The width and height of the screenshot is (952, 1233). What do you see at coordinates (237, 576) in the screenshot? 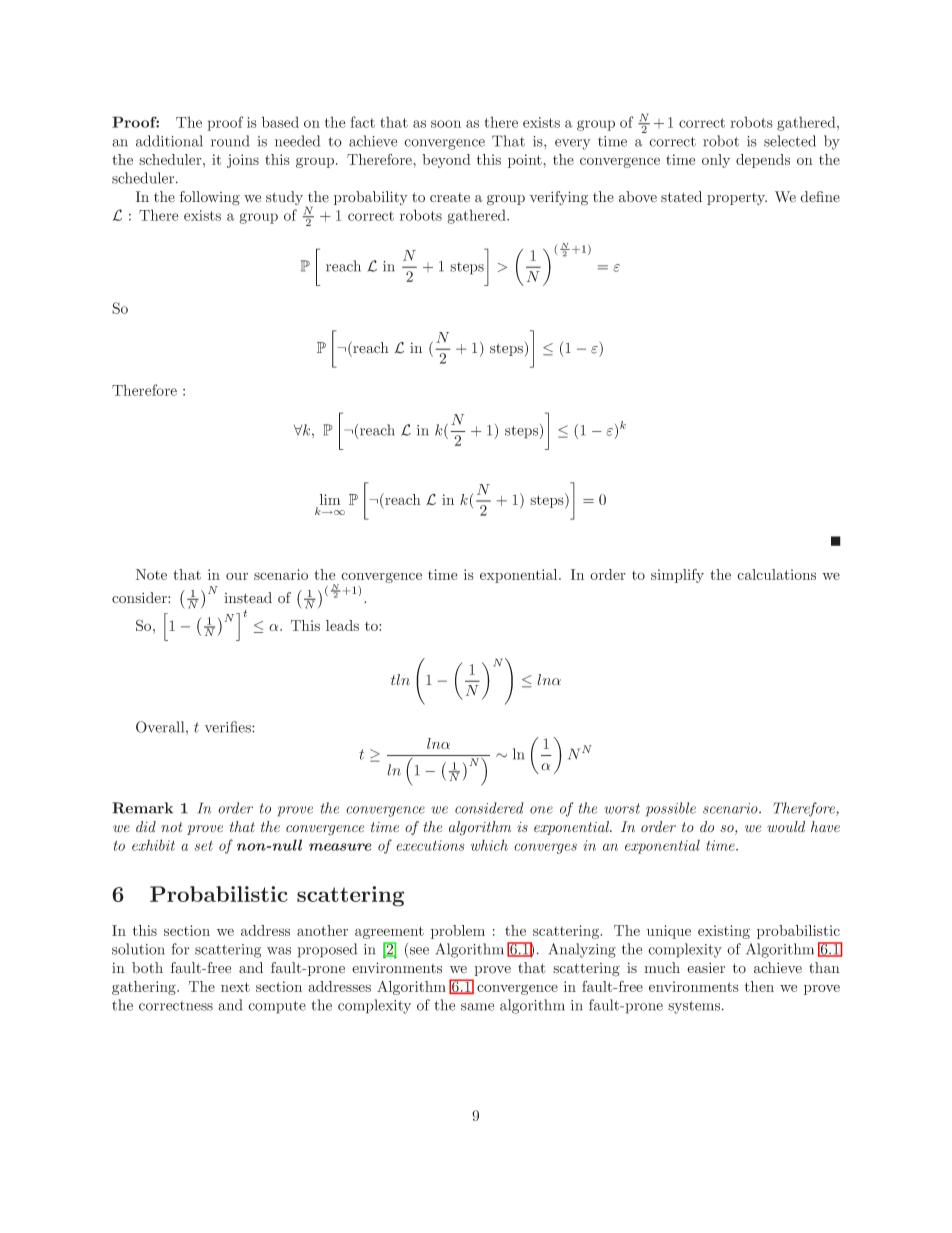
I see `our` at bounding box center [237, 576].
